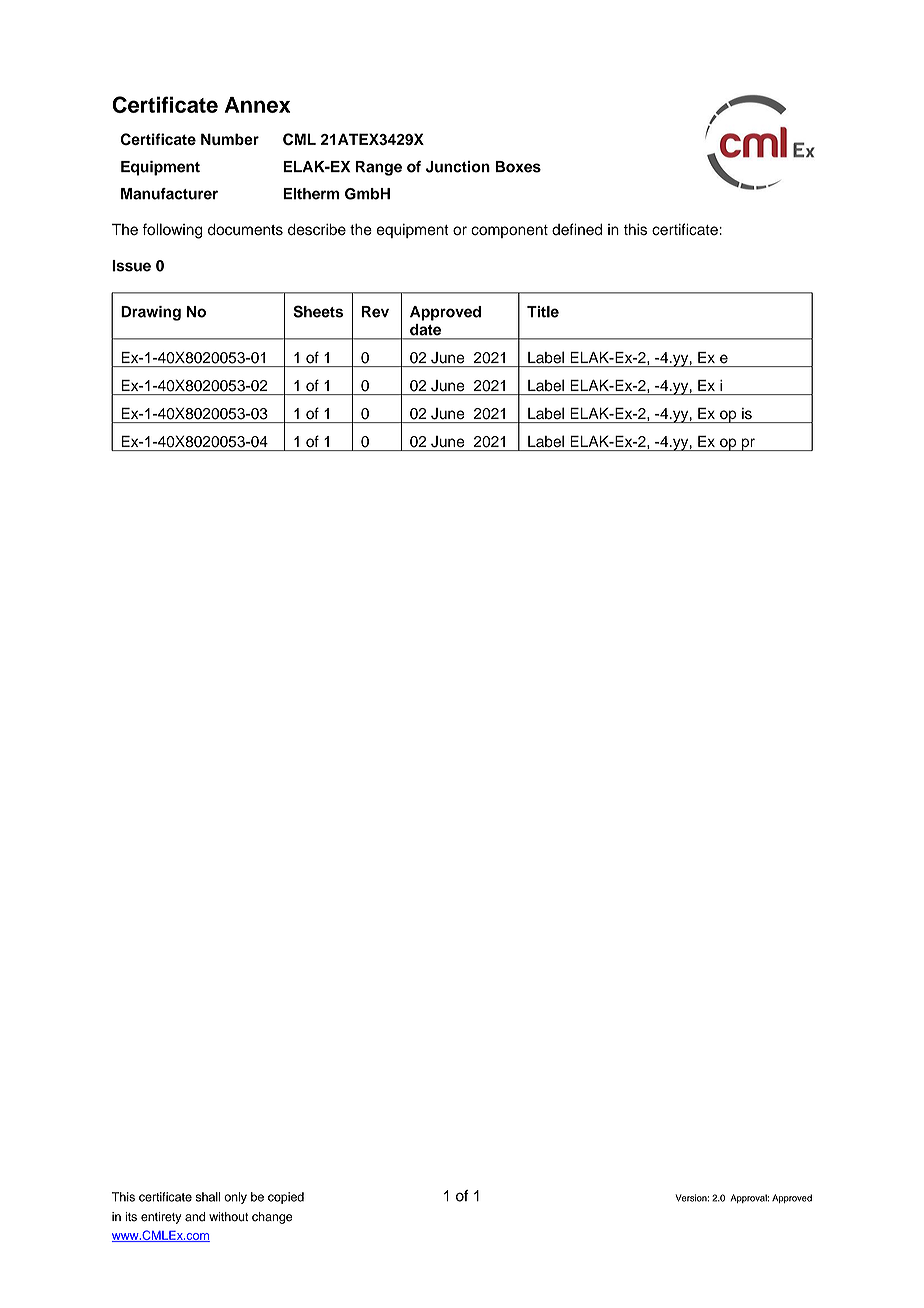 Image resolution: width=924 pixels, height=1308 pixels. What do you see at coordinates (543, 312) in the document?
I see `Title` at bounding box center [543, 312].
